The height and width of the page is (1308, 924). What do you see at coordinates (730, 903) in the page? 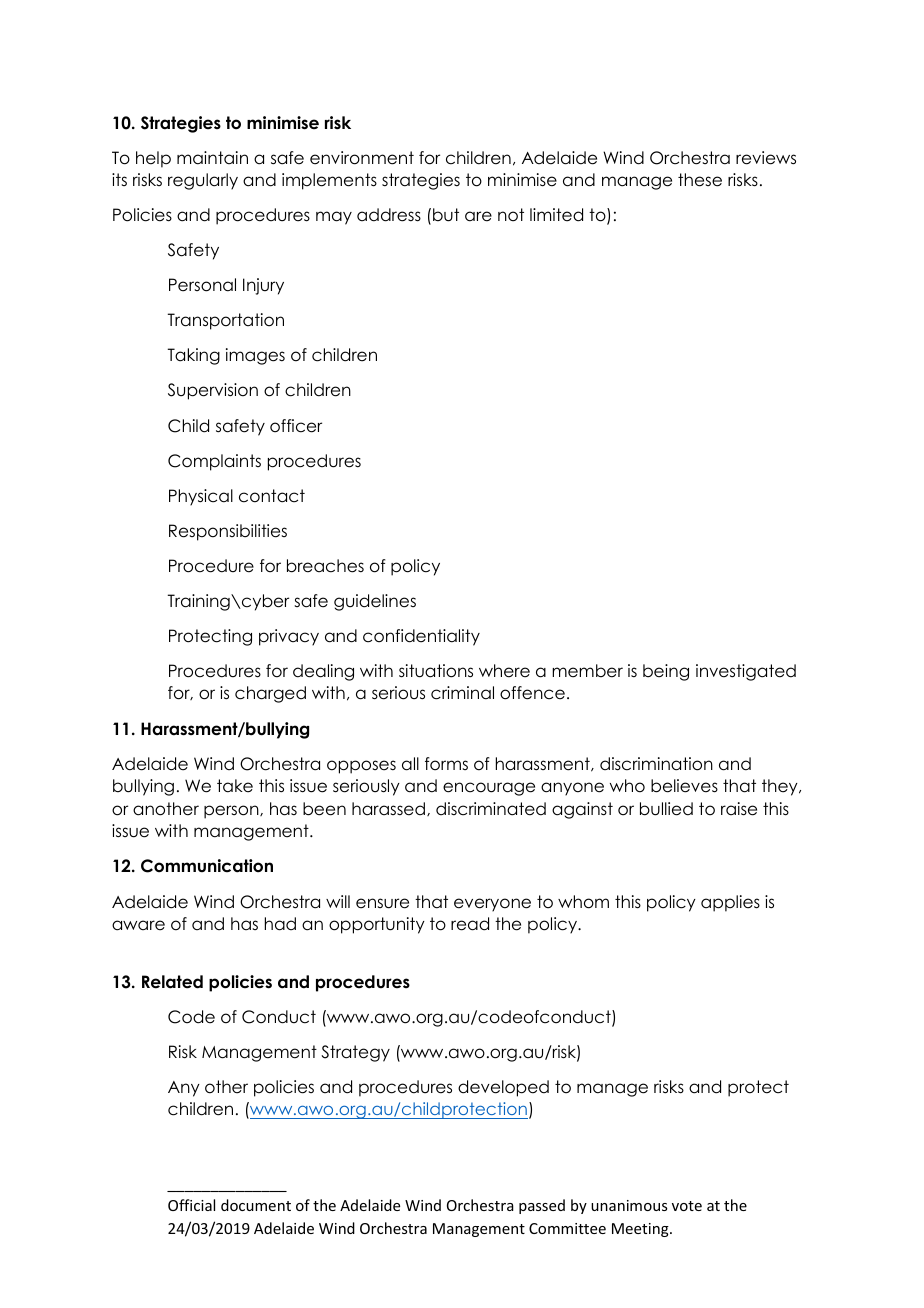
I see `applies` at bounding box center [730, 903].
